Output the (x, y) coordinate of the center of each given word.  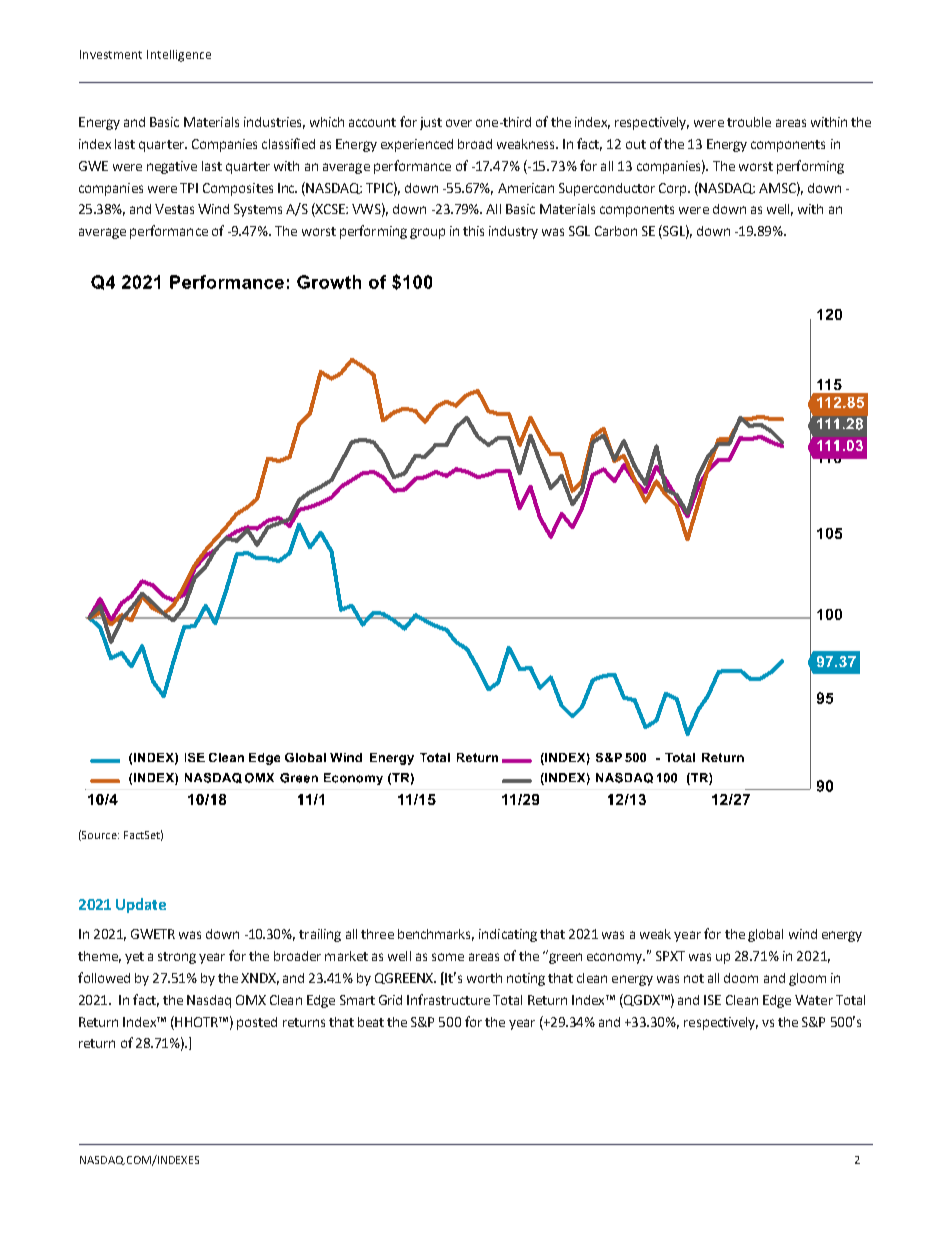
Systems (258, 210)
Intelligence (179, 56)
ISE (712, 1000)
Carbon (616, 231)
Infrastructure (448, 999)
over (459, 123)
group (427, 233)
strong (177, 958)
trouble (749, 122)
